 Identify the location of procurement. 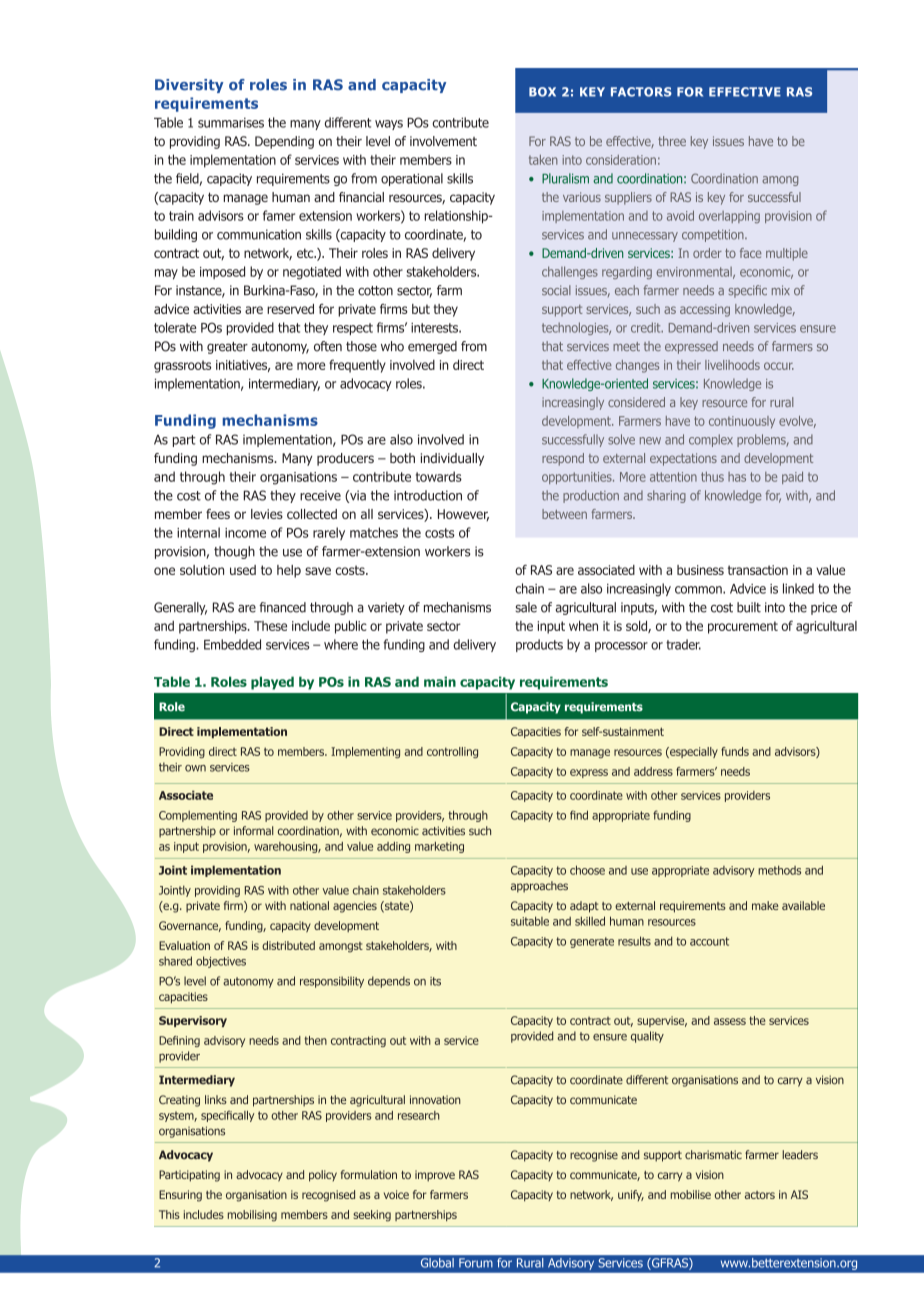
(743, 627).
